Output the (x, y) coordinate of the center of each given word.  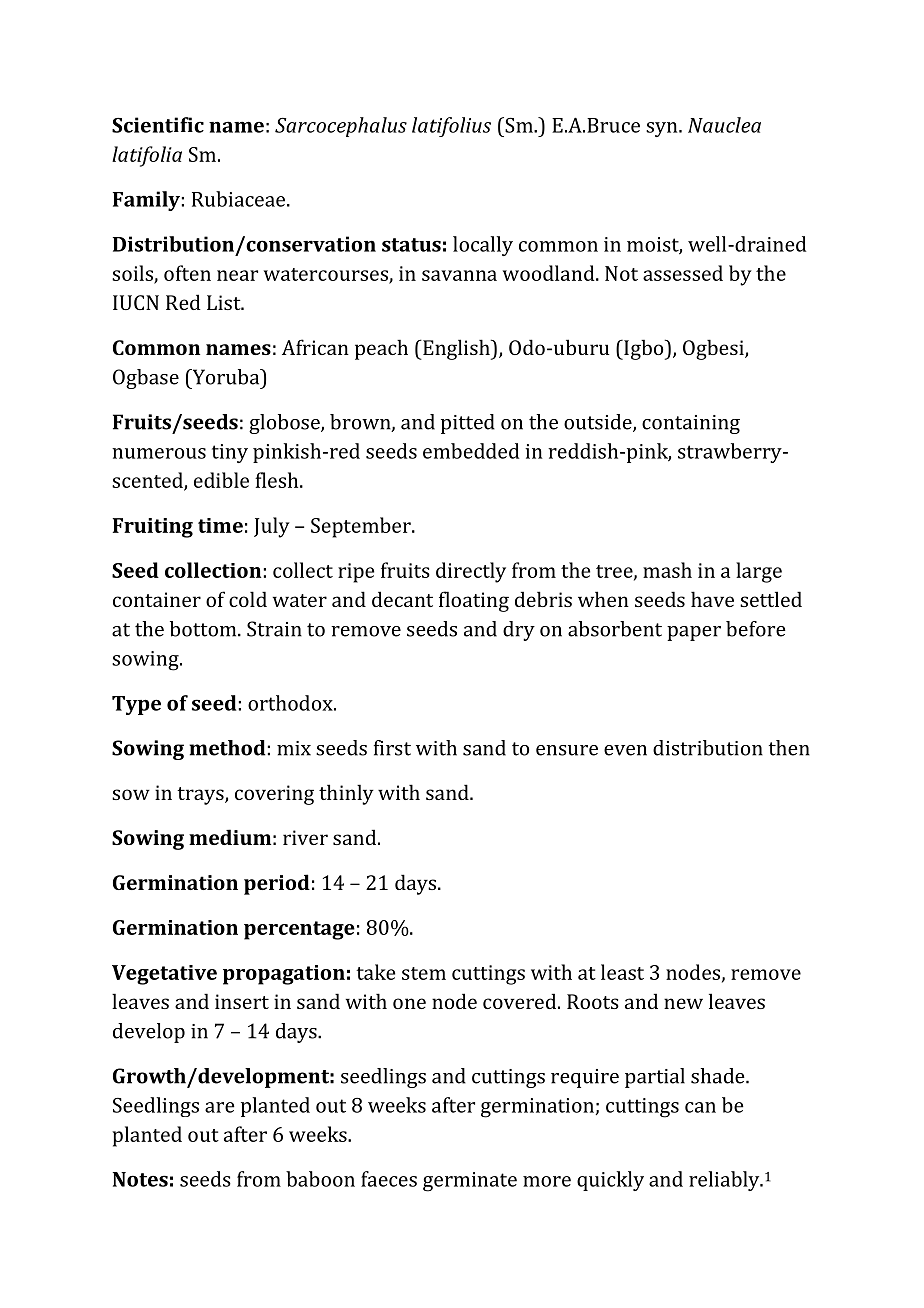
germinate (470, 1182)
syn (663, 129)
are (220, 1107)
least (622, 972)
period (277, 884)
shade (719, 1076)
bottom (204, 629)
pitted (468, 424)
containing (691, 424)
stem (424, 973)
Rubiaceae (240, 199)
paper (694, 633)
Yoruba (226, 377)
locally (483, 246)
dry (519, 631)
